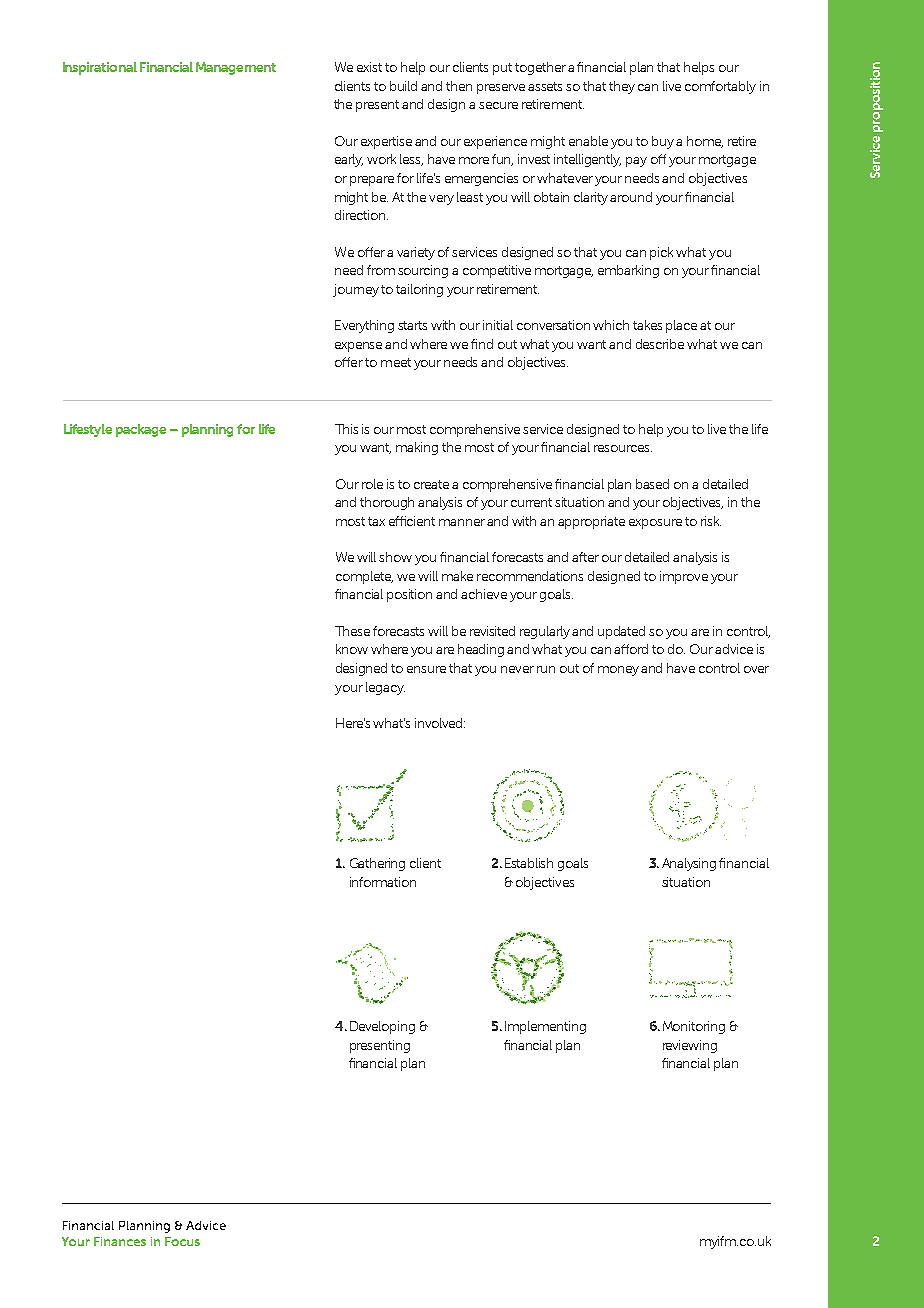 The height and width of the document is (1308, 924). I want to click on show, so click(395, 557).
